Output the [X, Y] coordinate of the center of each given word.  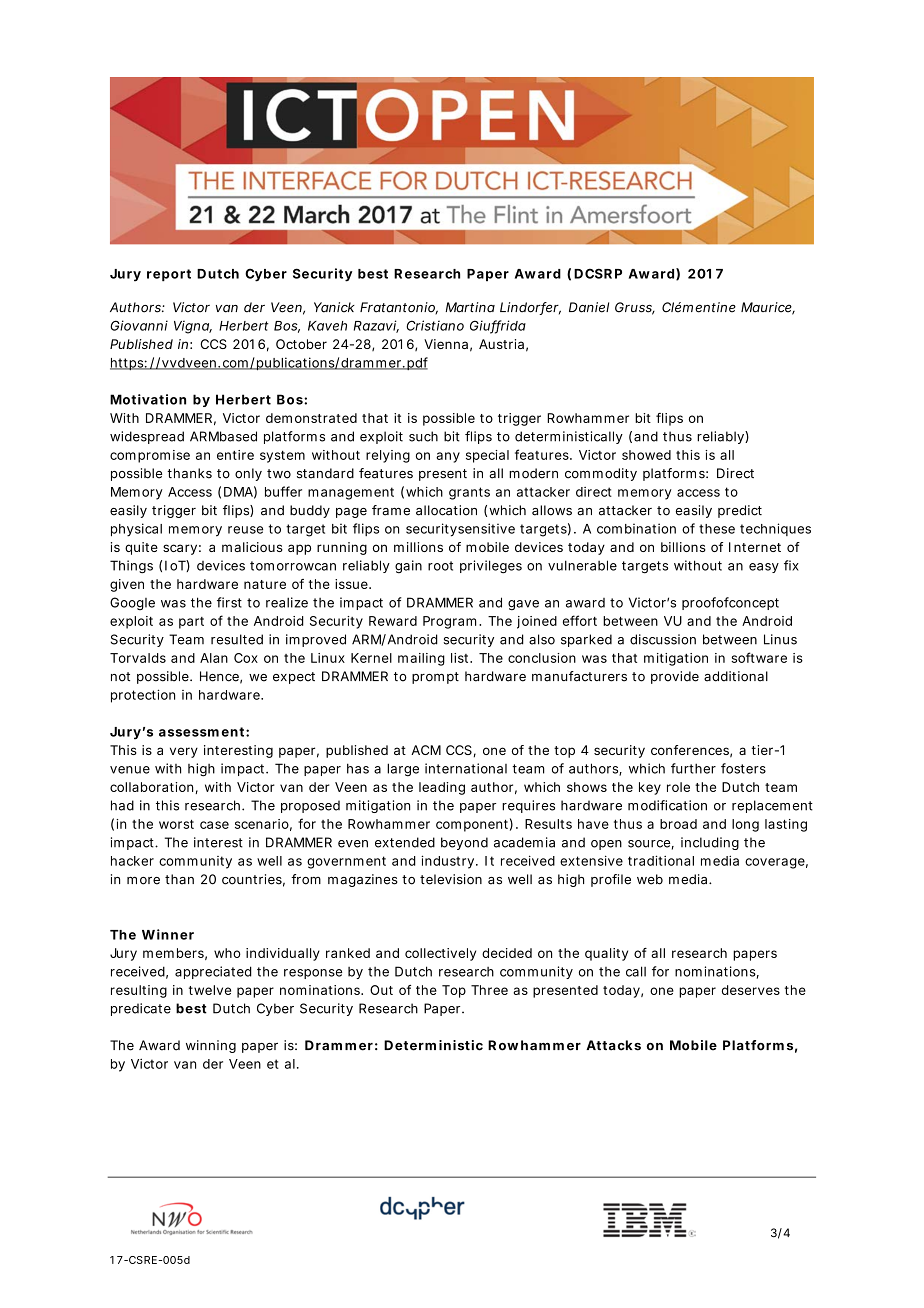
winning [211, 1046]
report [169, 275]
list [461, 658]
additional [736, 676]
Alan [214, 658]
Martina [470, 307]
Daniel [589, 307]
